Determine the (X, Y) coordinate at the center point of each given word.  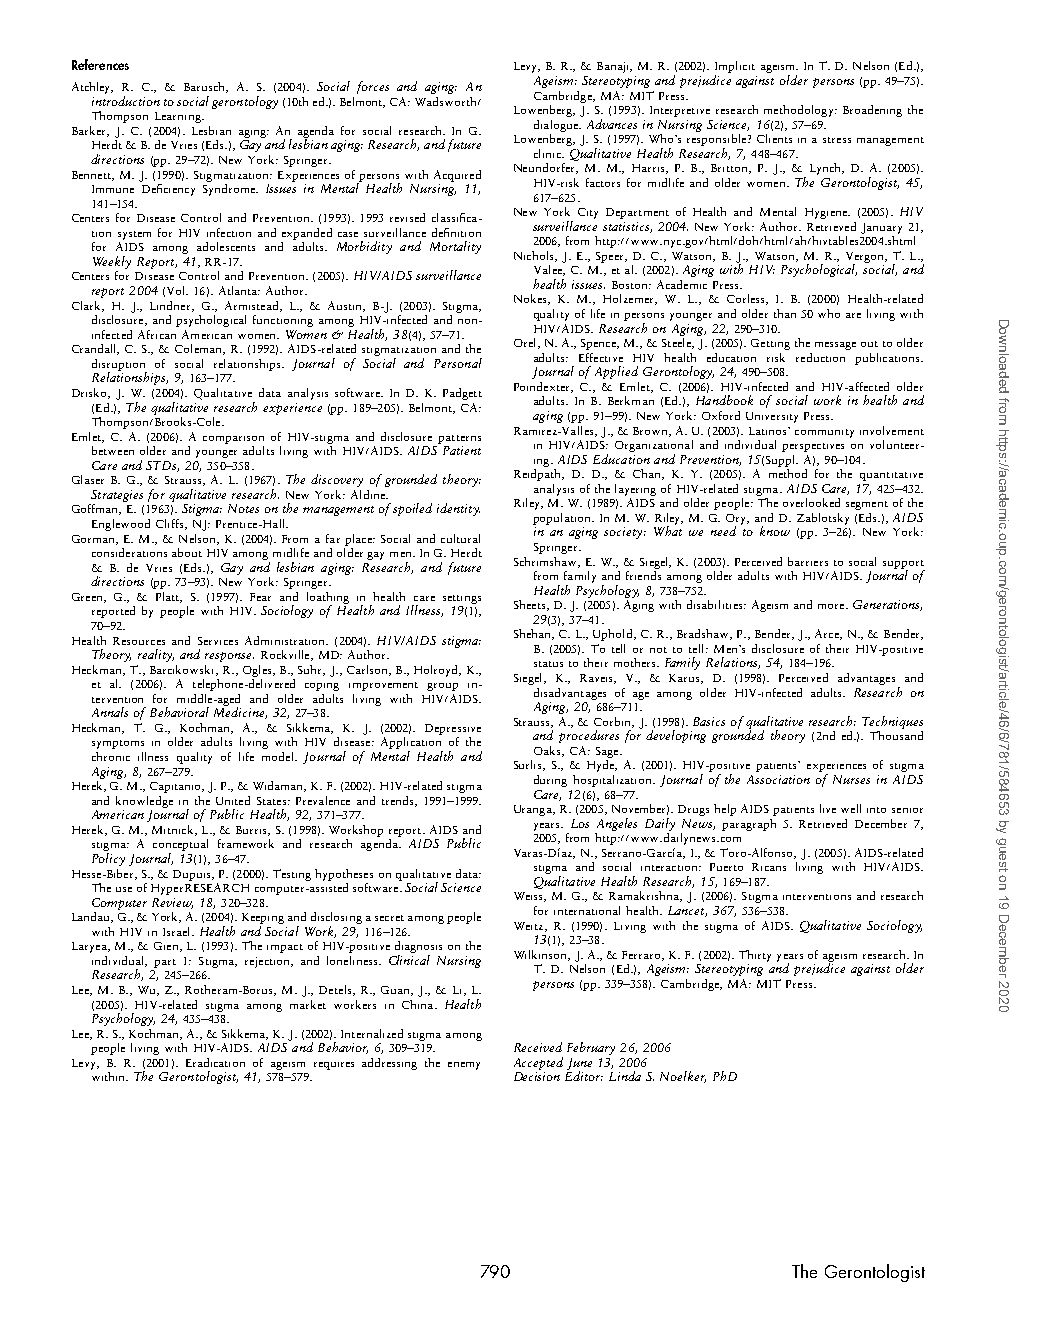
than (785, 313)
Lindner (171, 306)
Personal (458, 363)
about (187, 552)
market (308, 1004)
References (100, 64)
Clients (774, 138)
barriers (808, 561)
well (851, 808)
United (233, 800)
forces (373, 87)
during (550, 781)
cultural (460, 538)
